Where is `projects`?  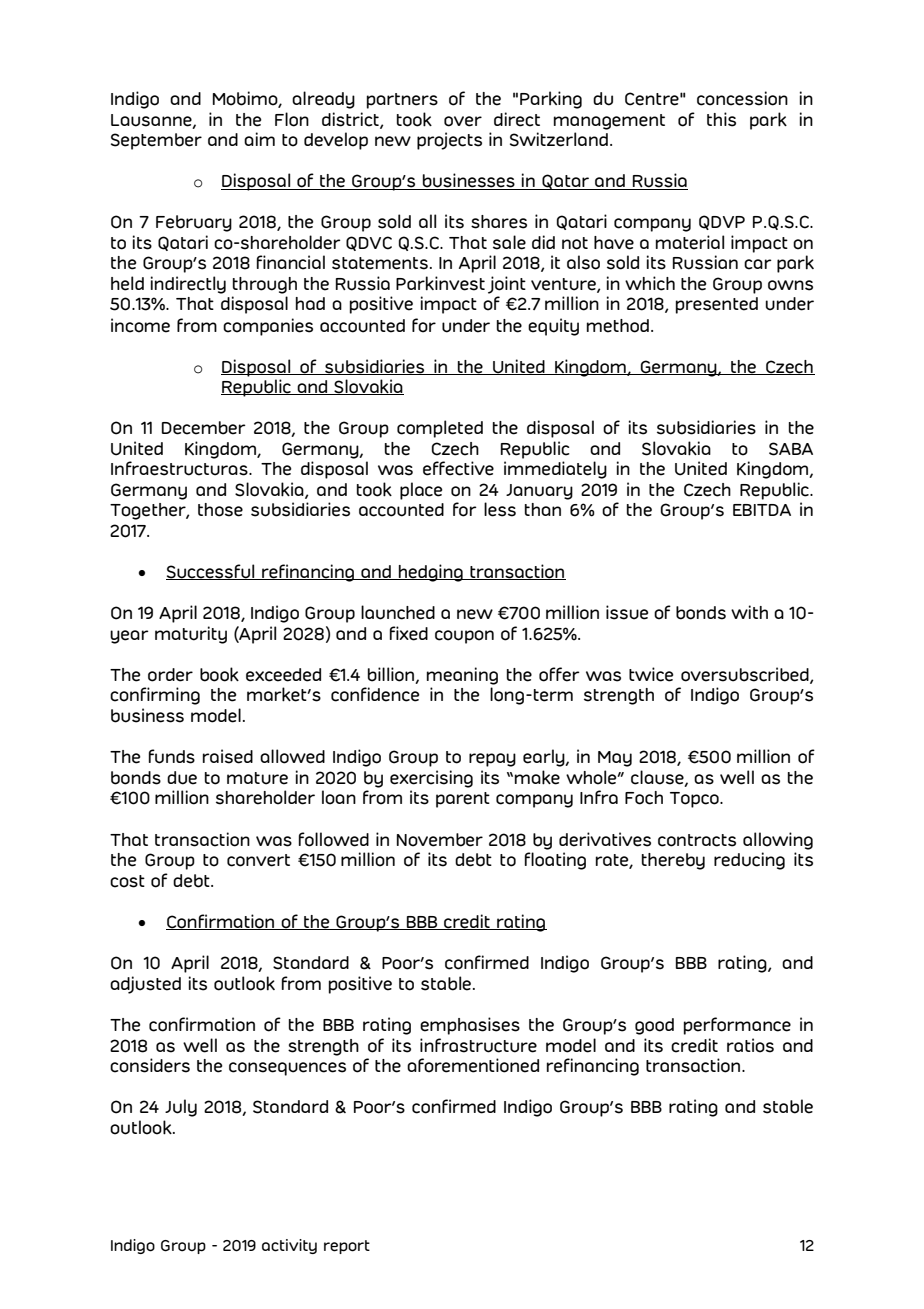
projects is located at coordinates (449, 141).
